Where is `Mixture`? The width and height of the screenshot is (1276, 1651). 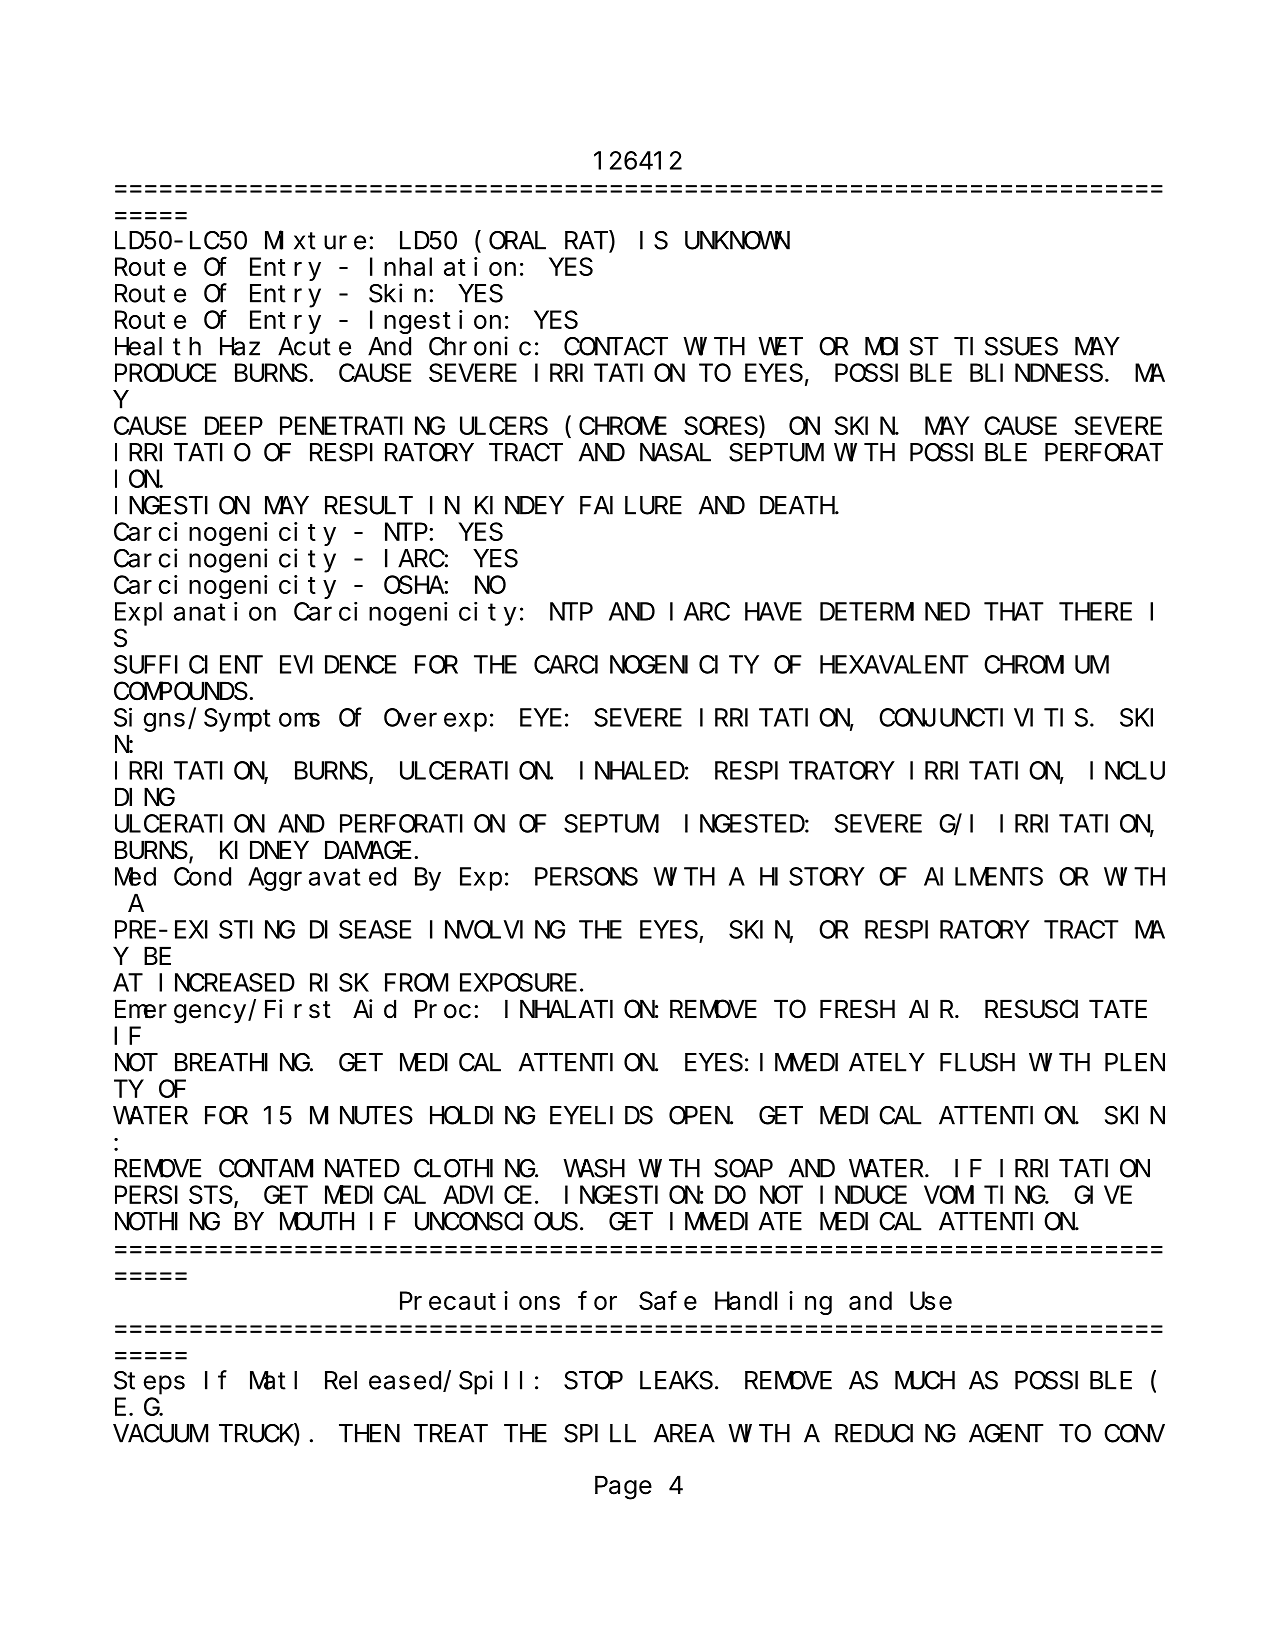
Mixture is located at coordinates (315, 240).
